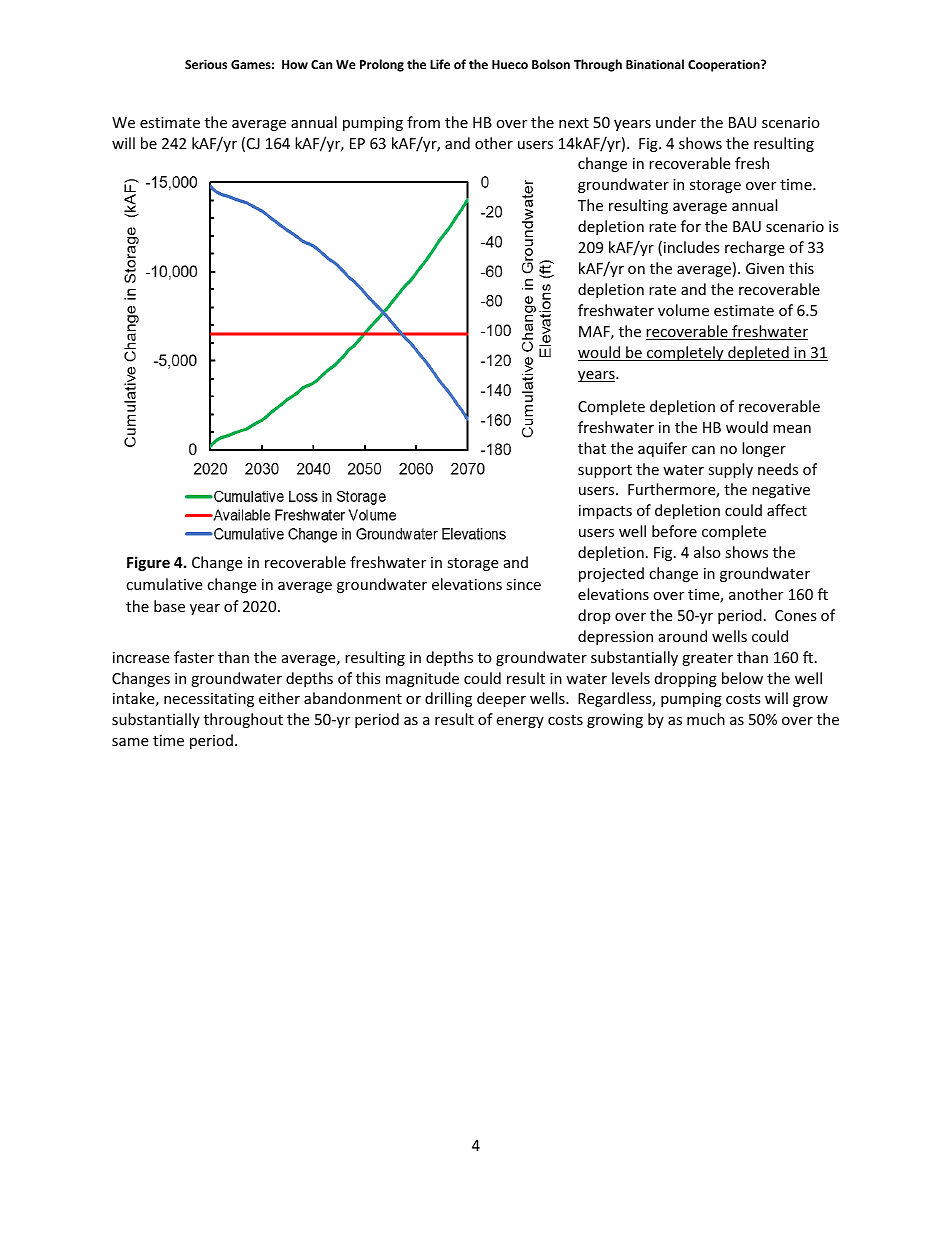 The width and height of the page is (952, 1233). What do you see at coordinates (792, 429) in the page?
I see `mean` at bounding box center [792, 429].
